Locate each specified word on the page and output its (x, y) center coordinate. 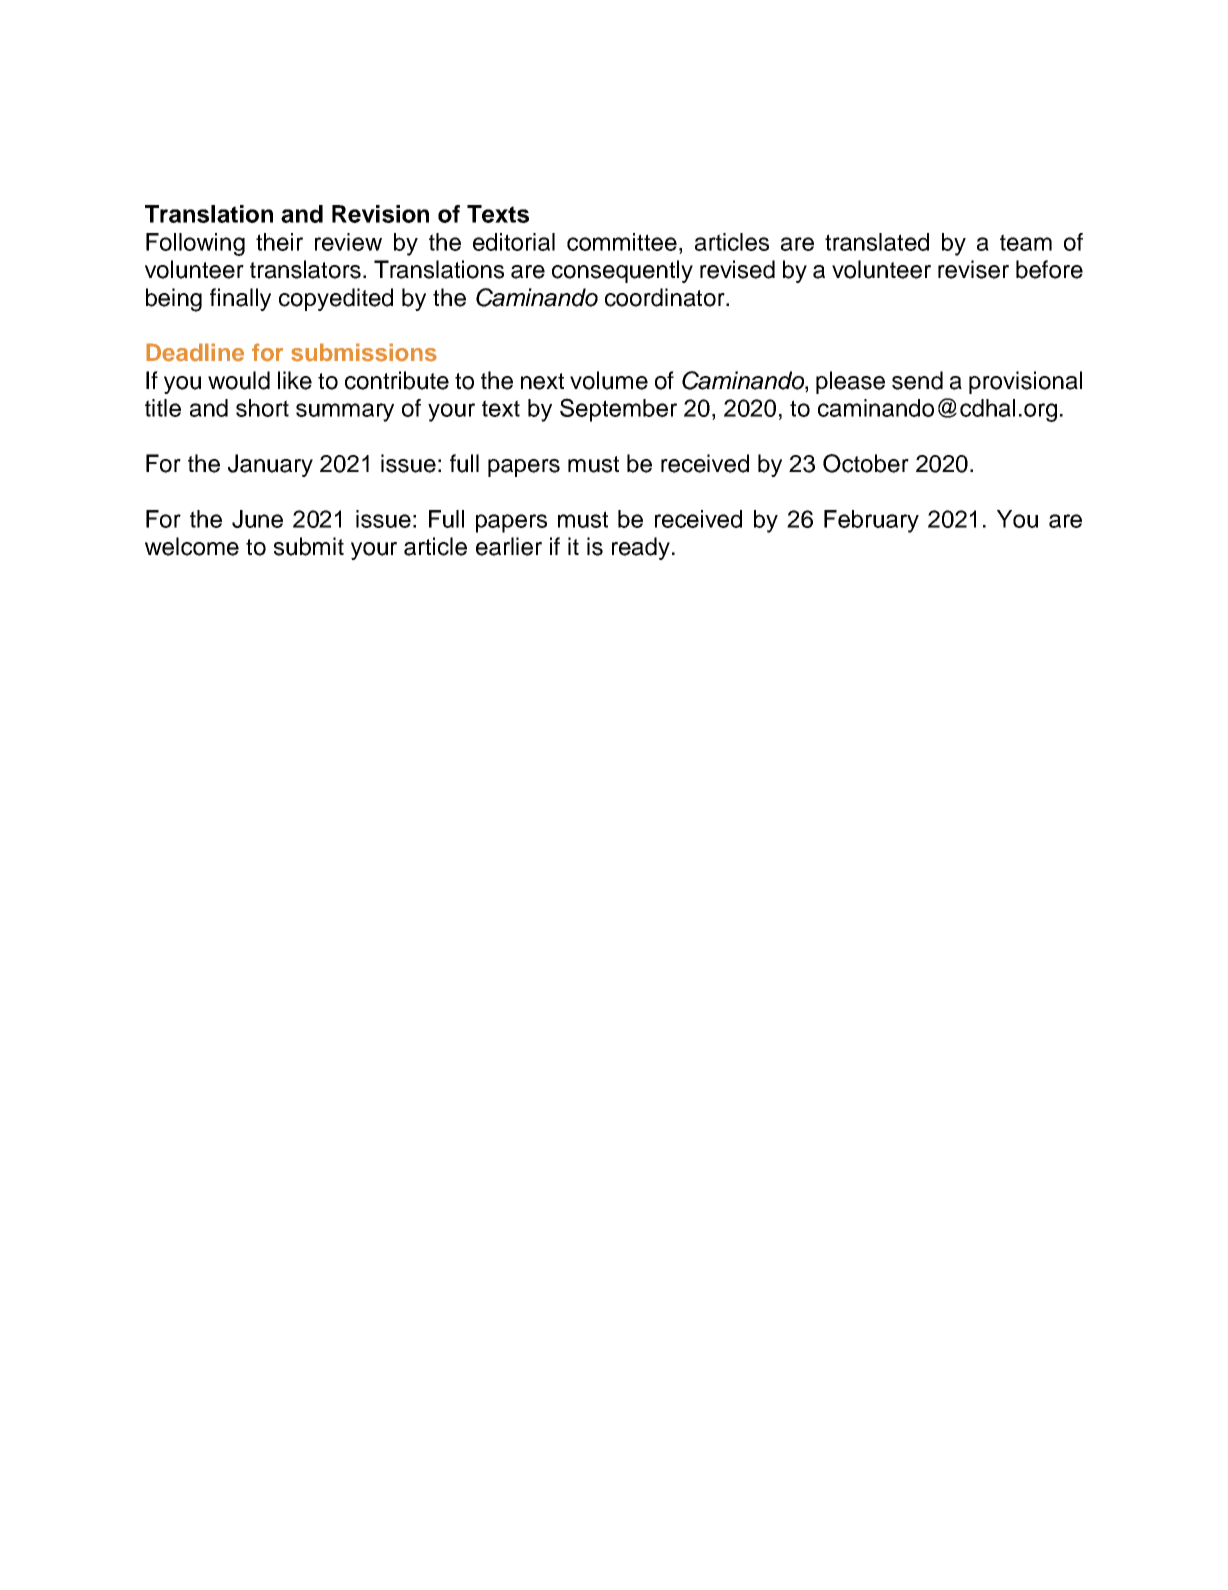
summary (345, 412)
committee (622, 242)
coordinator (666, 297)
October (866, 463)
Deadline (195, 352)
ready (641, 548)
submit (309, 546)
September (618, 410)
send (917, 380)
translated (877, 242)
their (279, 242)
